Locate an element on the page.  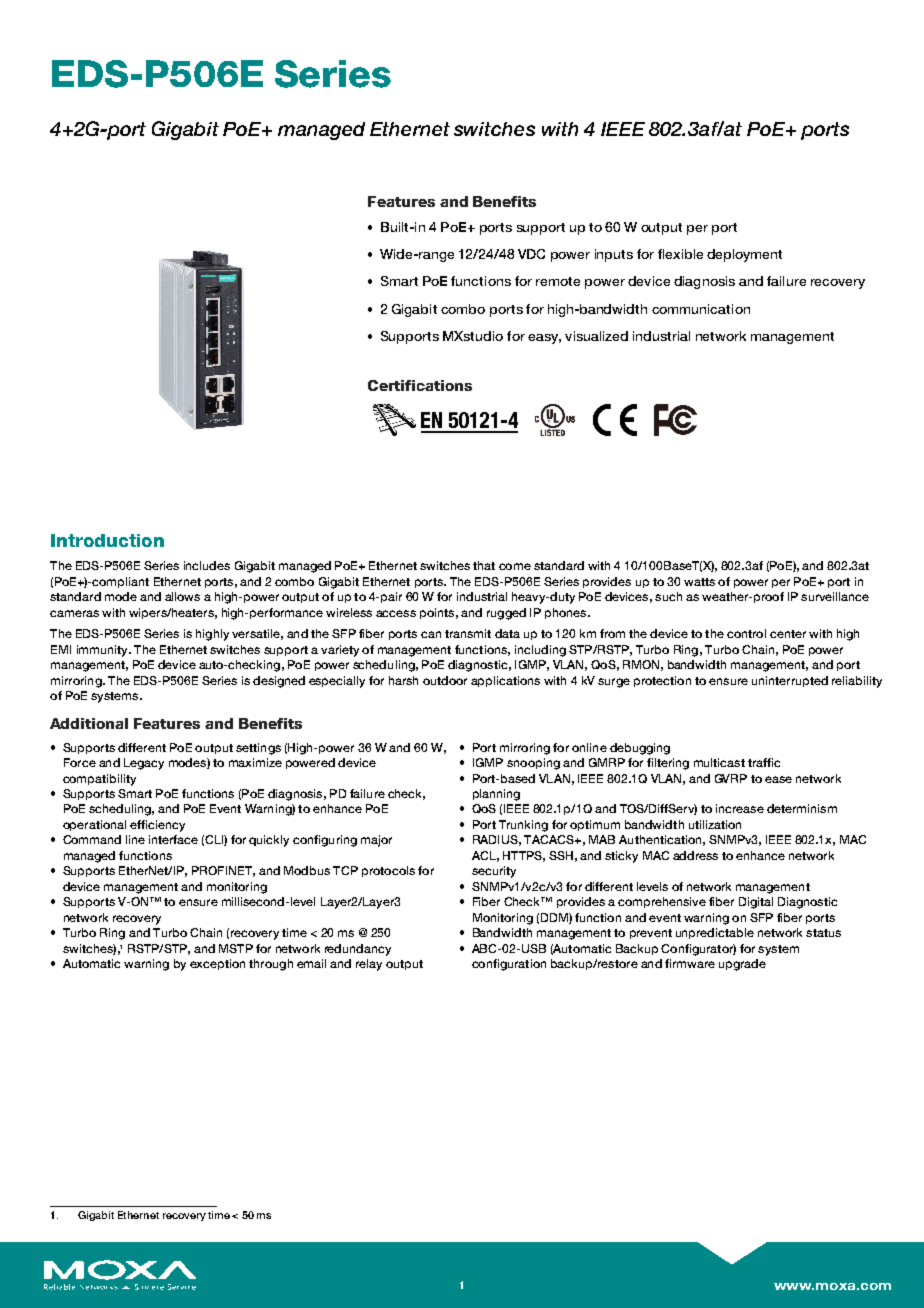
configuration is located at coordinates (509, 965).
